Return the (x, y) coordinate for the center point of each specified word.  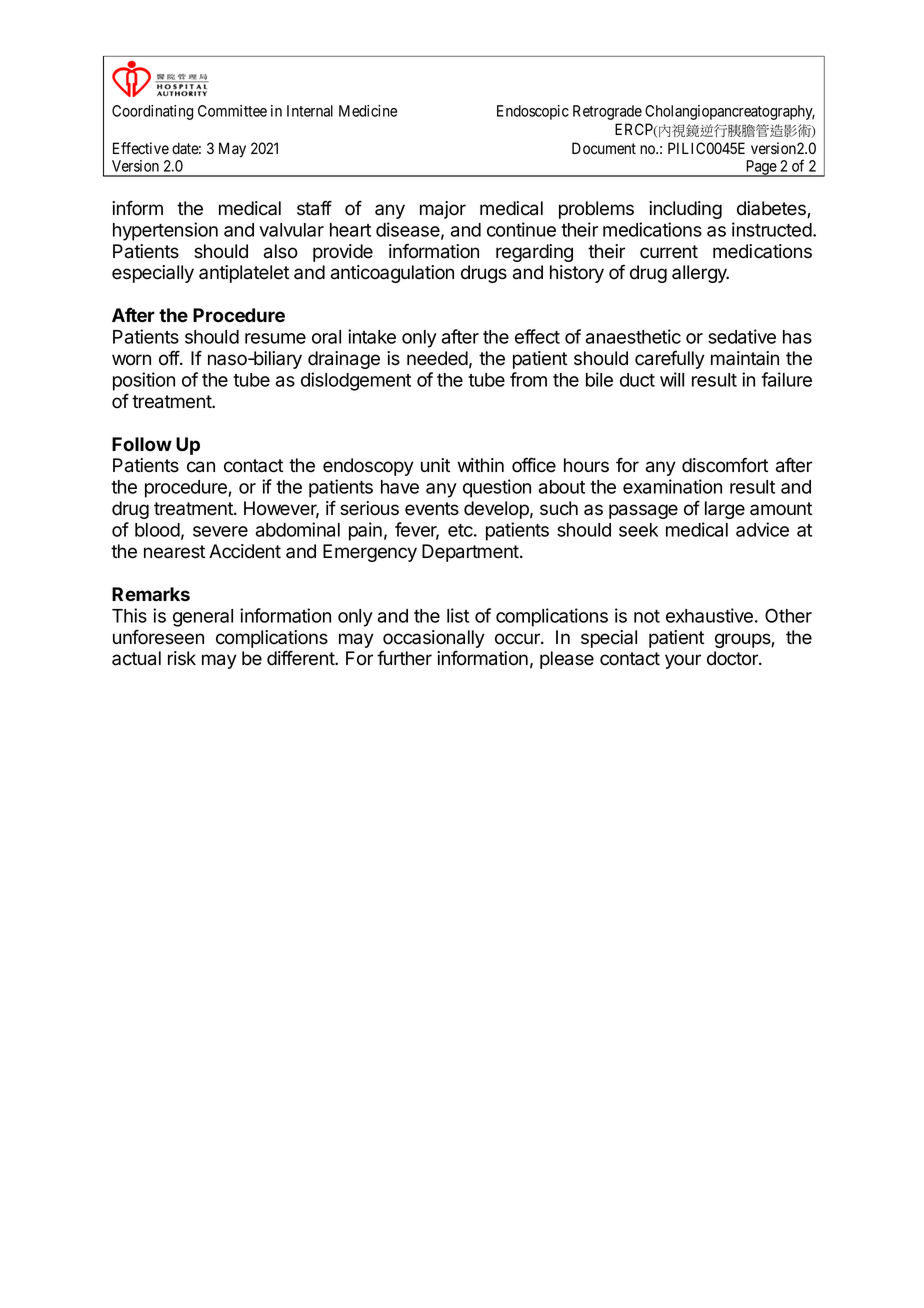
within (481, 465)
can (201, 467)
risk (182, 658)
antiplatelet (244, 274)
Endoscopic (533, 112)
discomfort (725, 465)
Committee (232, 111)
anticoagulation (392, 274)
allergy (700, 274)
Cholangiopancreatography (730, 112)
